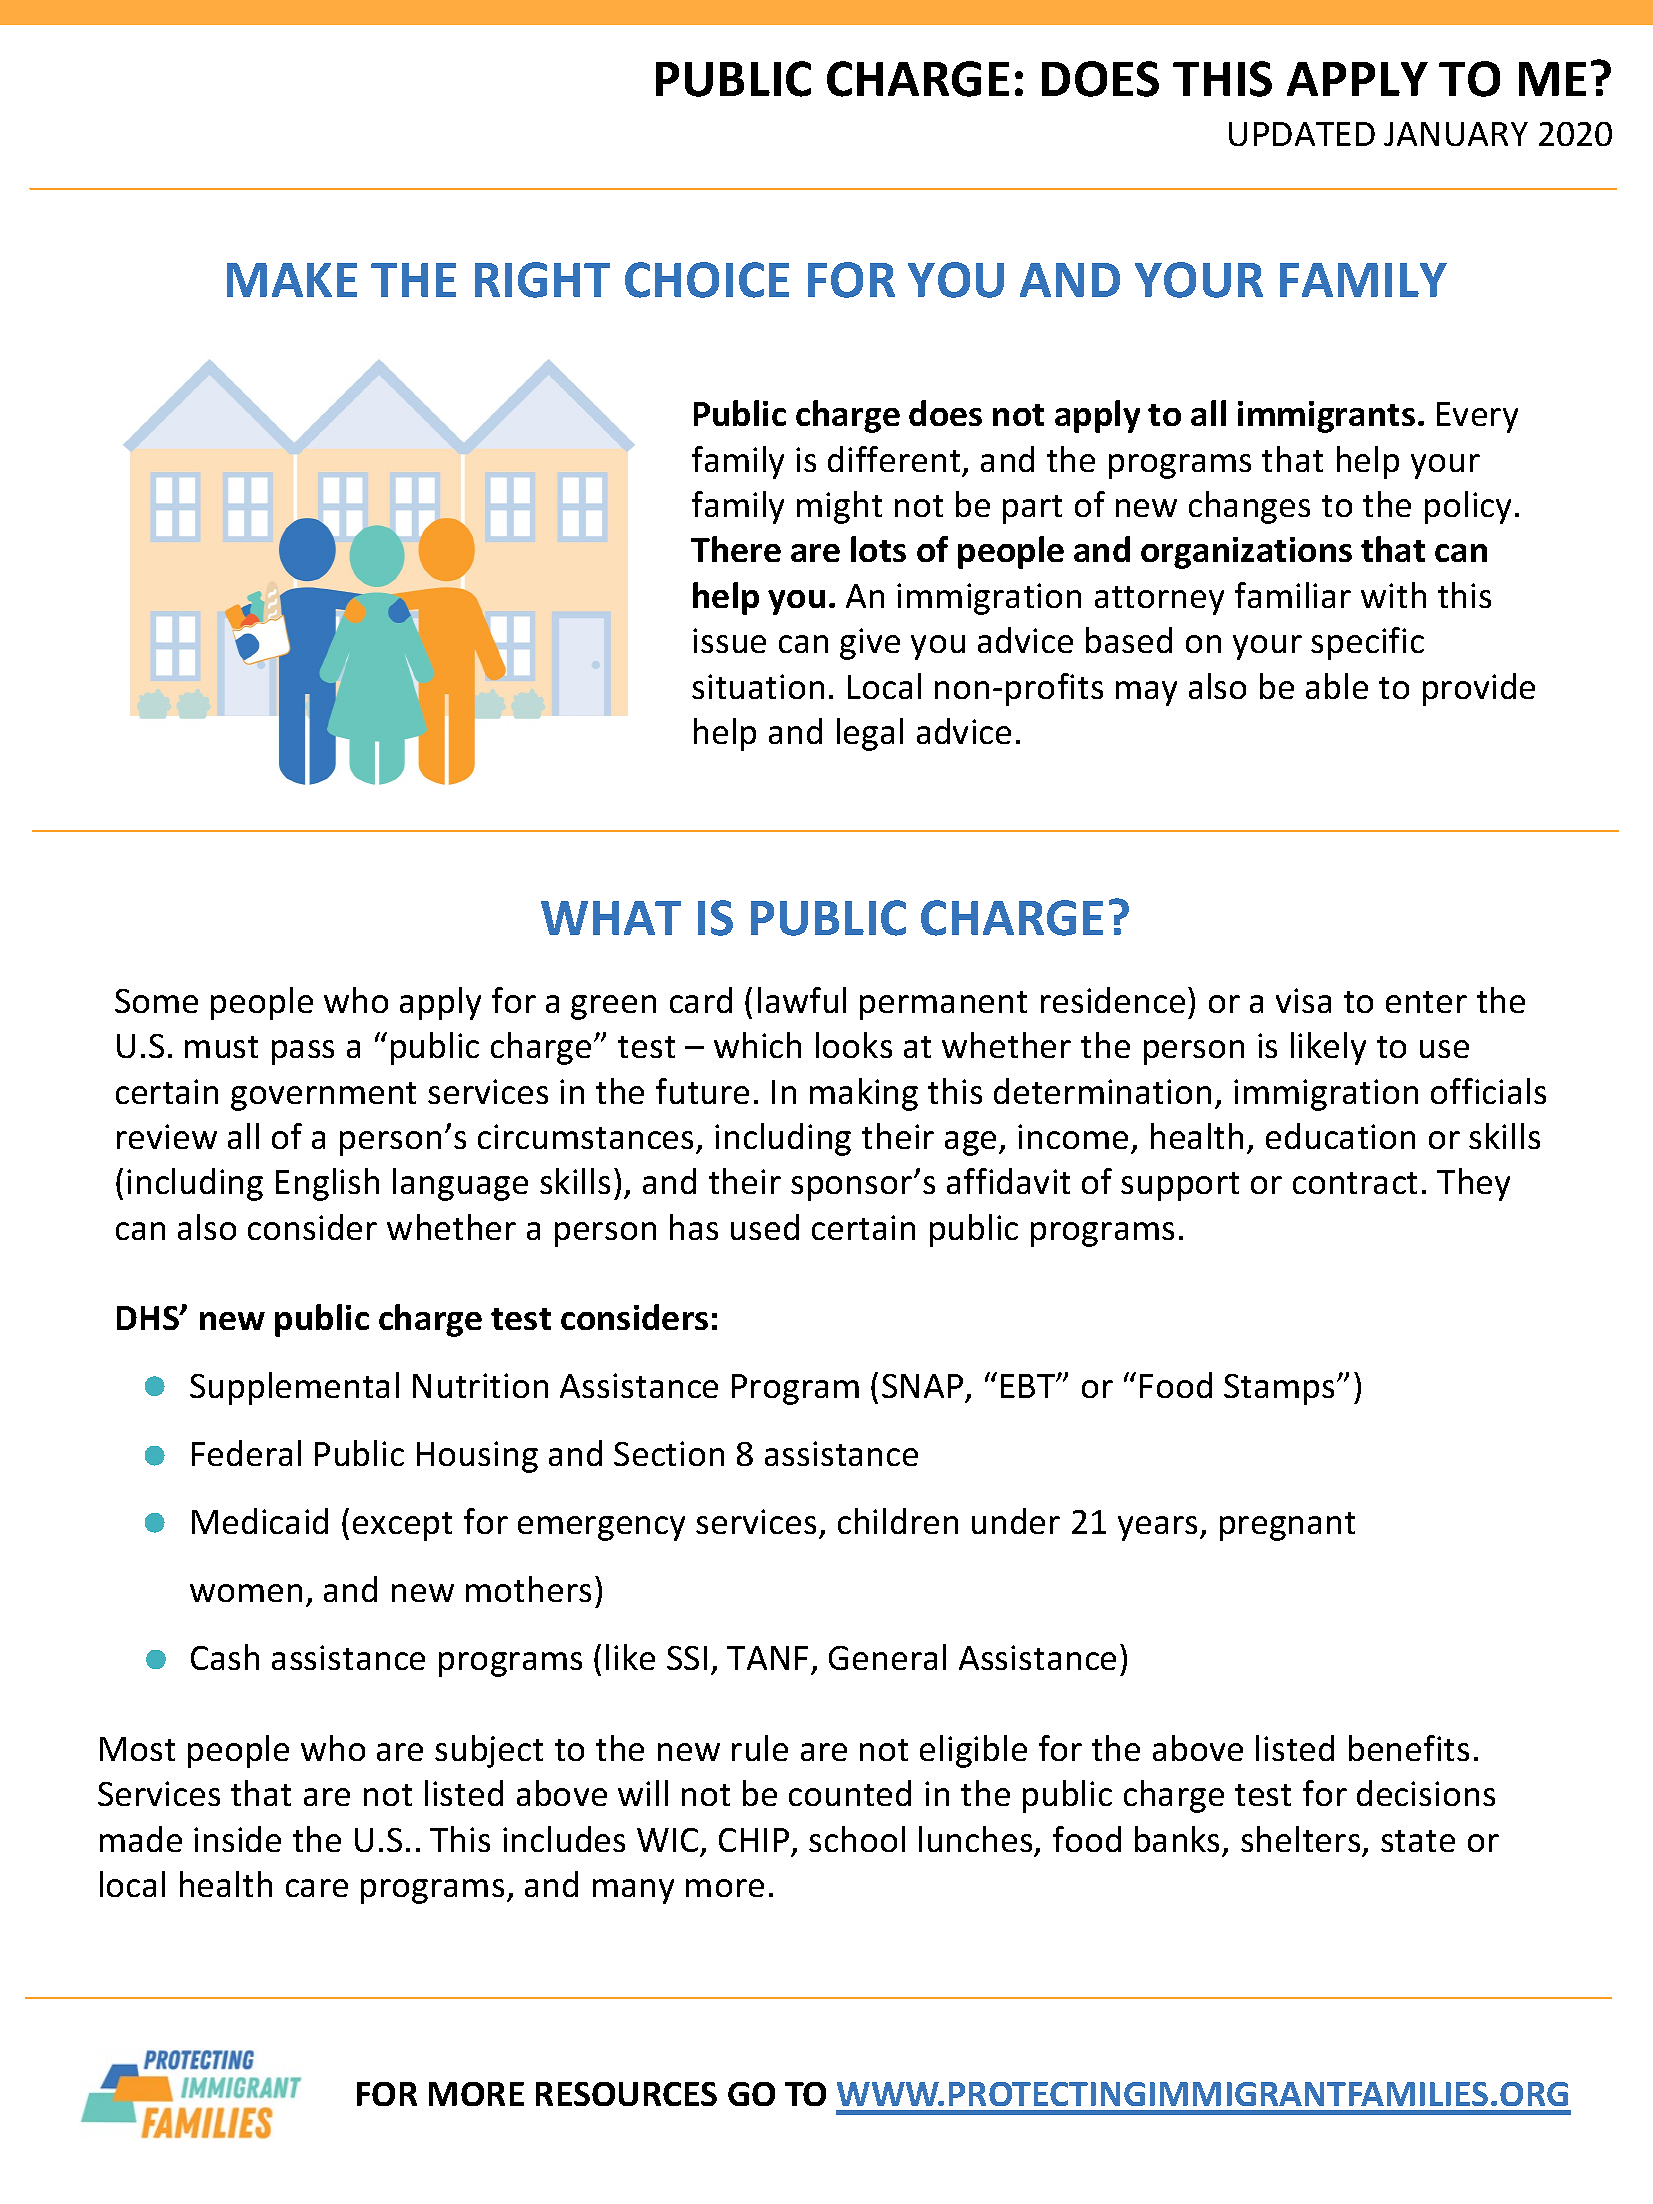 The width and height of the image is (1653, 2204). I want to click on care, so click(317, 1888).
